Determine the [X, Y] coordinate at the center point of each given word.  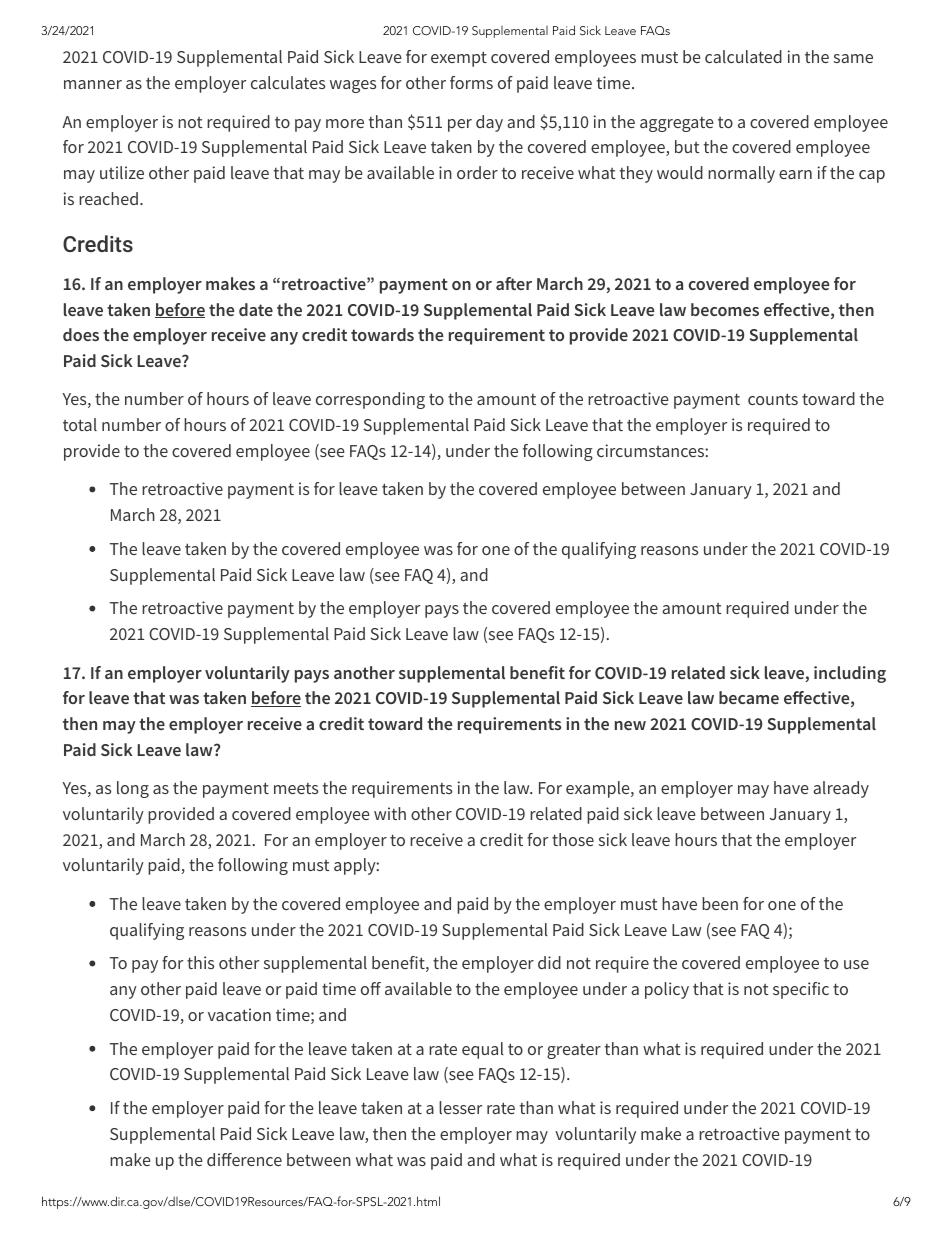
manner [93, 84]
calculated [743, 56]
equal [483, 1050]
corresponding [370, 400]
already [841, 789]
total [80, 424]
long [133, 789]
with [390, 813]
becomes [725, 309]
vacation [239, 1014]
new [630, 725]
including [850, 674]
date [256, 309]
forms [471, 82]
